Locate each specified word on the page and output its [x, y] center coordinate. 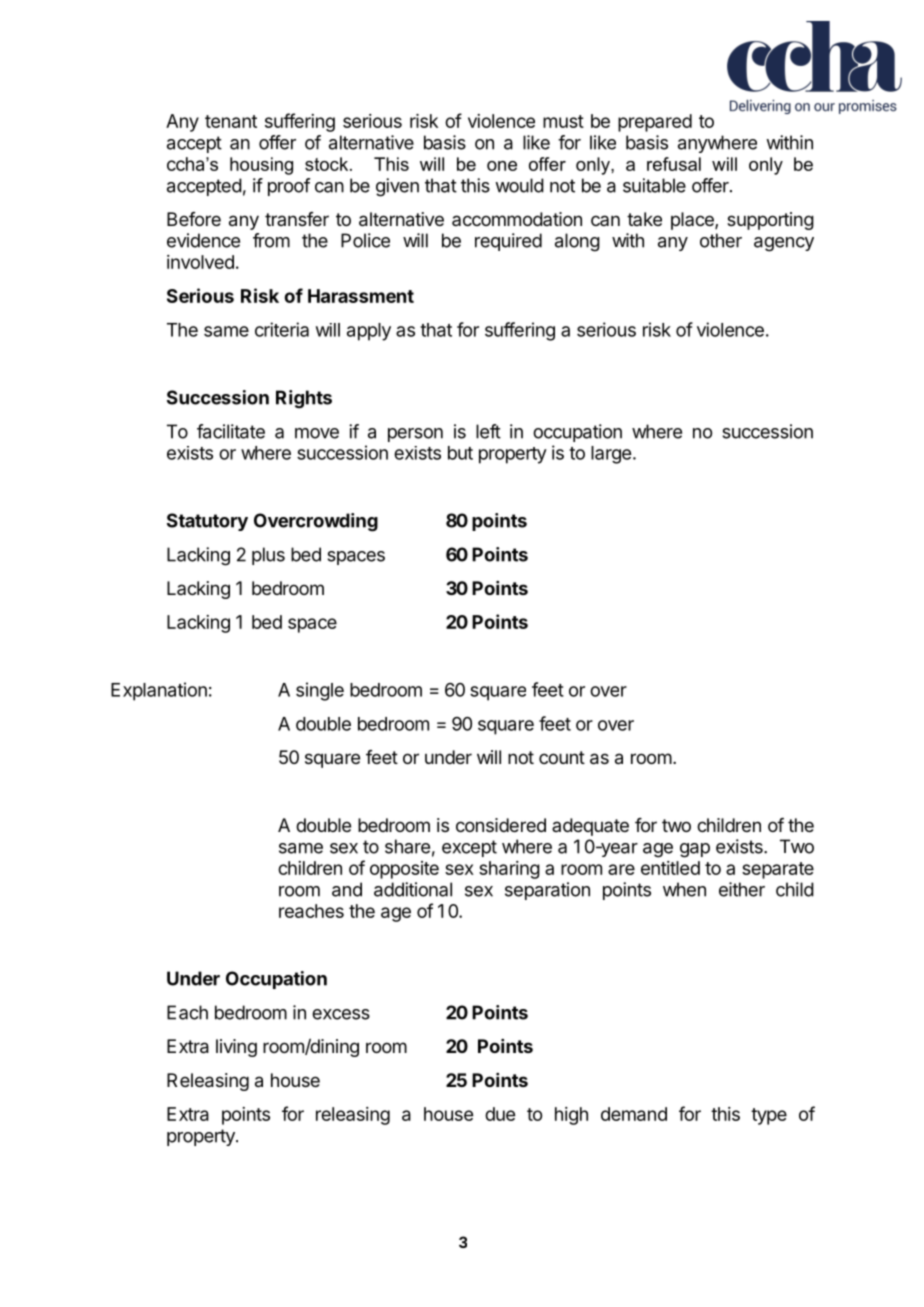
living [236, 1048]
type [769, 1116]
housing [261, 166]
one [502, 166]
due [500, 1114]
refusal [674, 164]
